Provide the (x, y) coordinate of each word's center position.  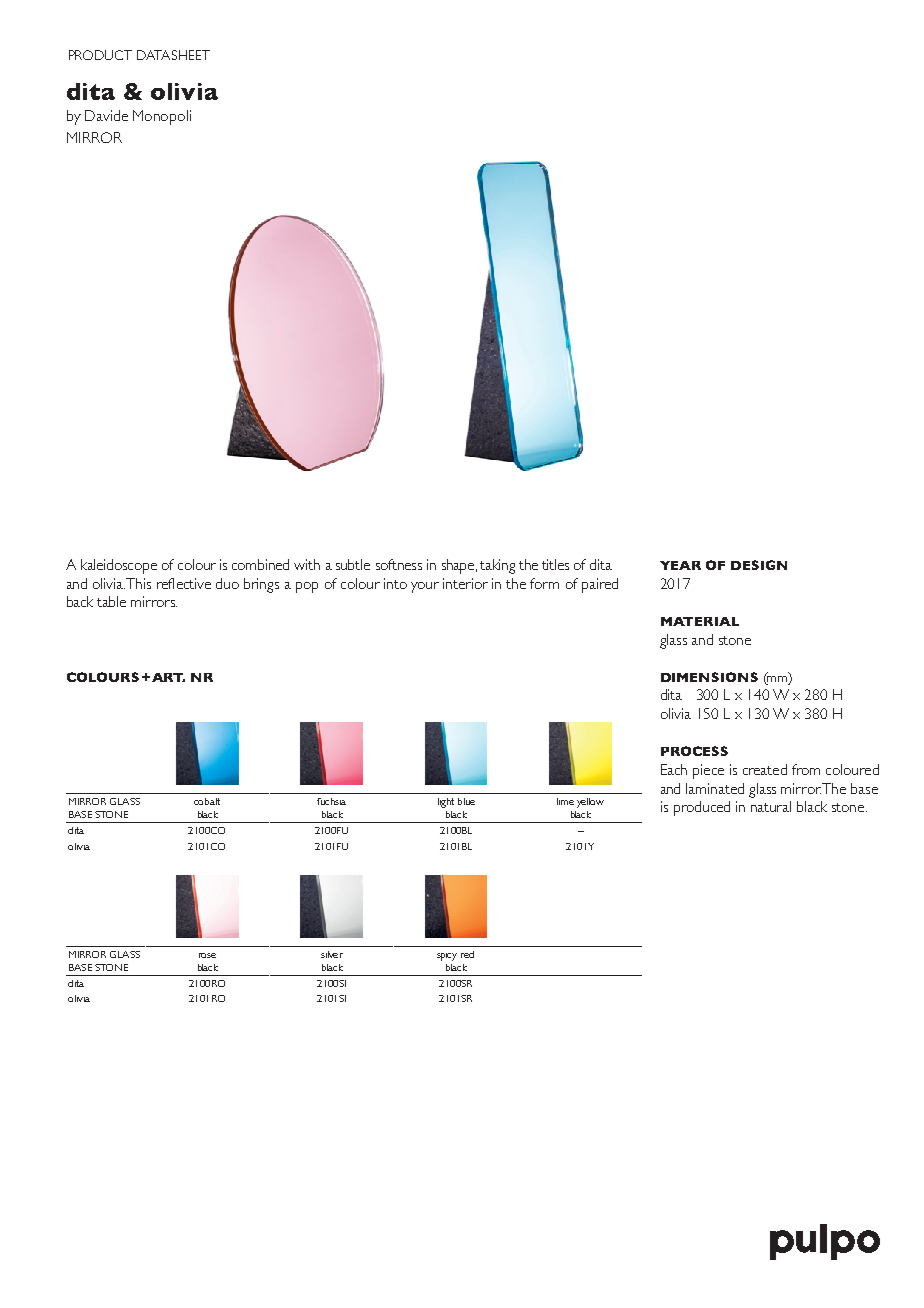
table (111, 601)
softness (399, 564)
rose (207, 955)
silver (332, 954)
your (425, 587)
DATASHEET (173, 55)
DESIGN (759, 565)
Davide (106, 115)
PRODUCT (100, 55)
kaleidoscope (119, 566)
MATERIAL (700, 621)
